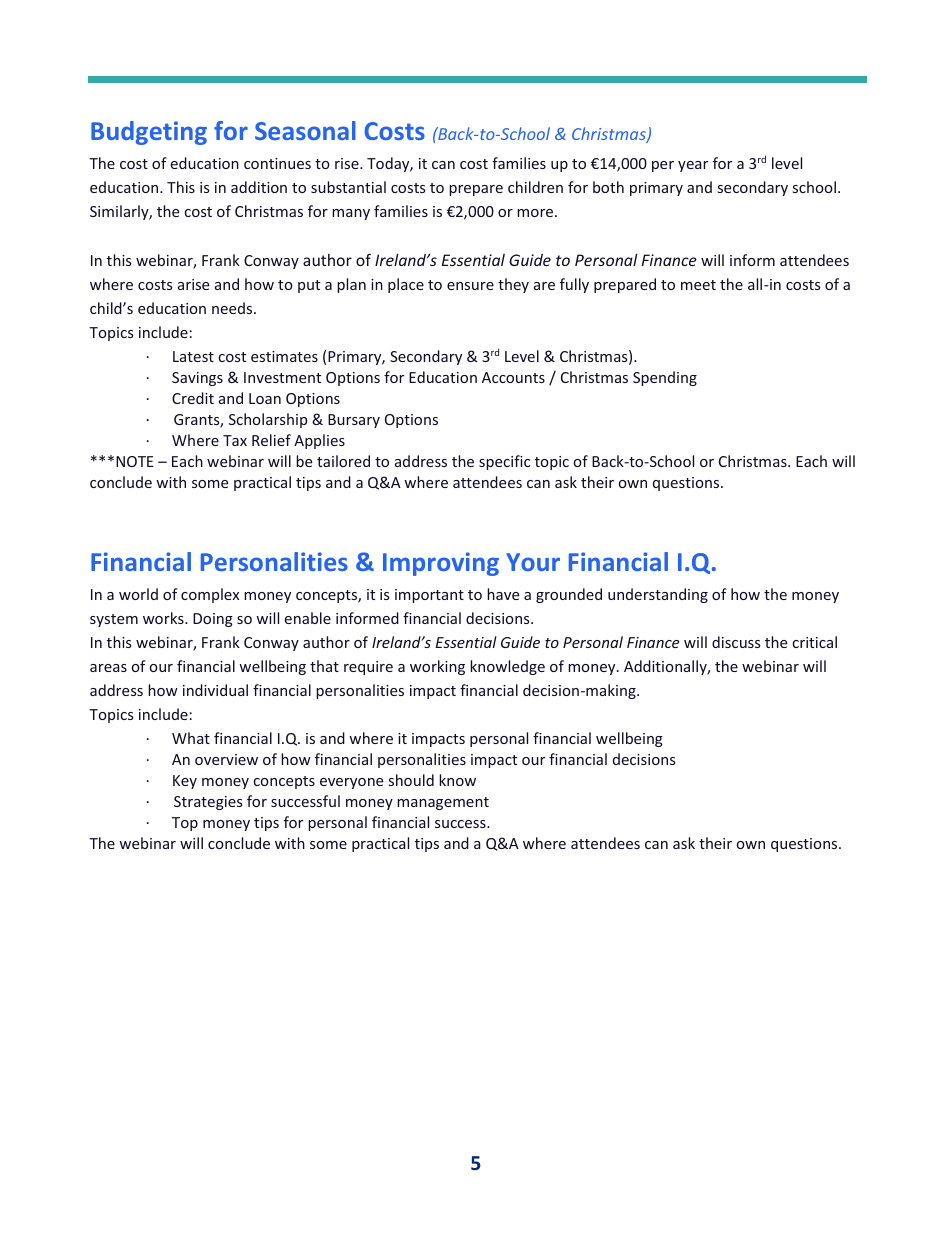 This document has width=952, height=1233. I want to click on discuss, so click(736, 642).
